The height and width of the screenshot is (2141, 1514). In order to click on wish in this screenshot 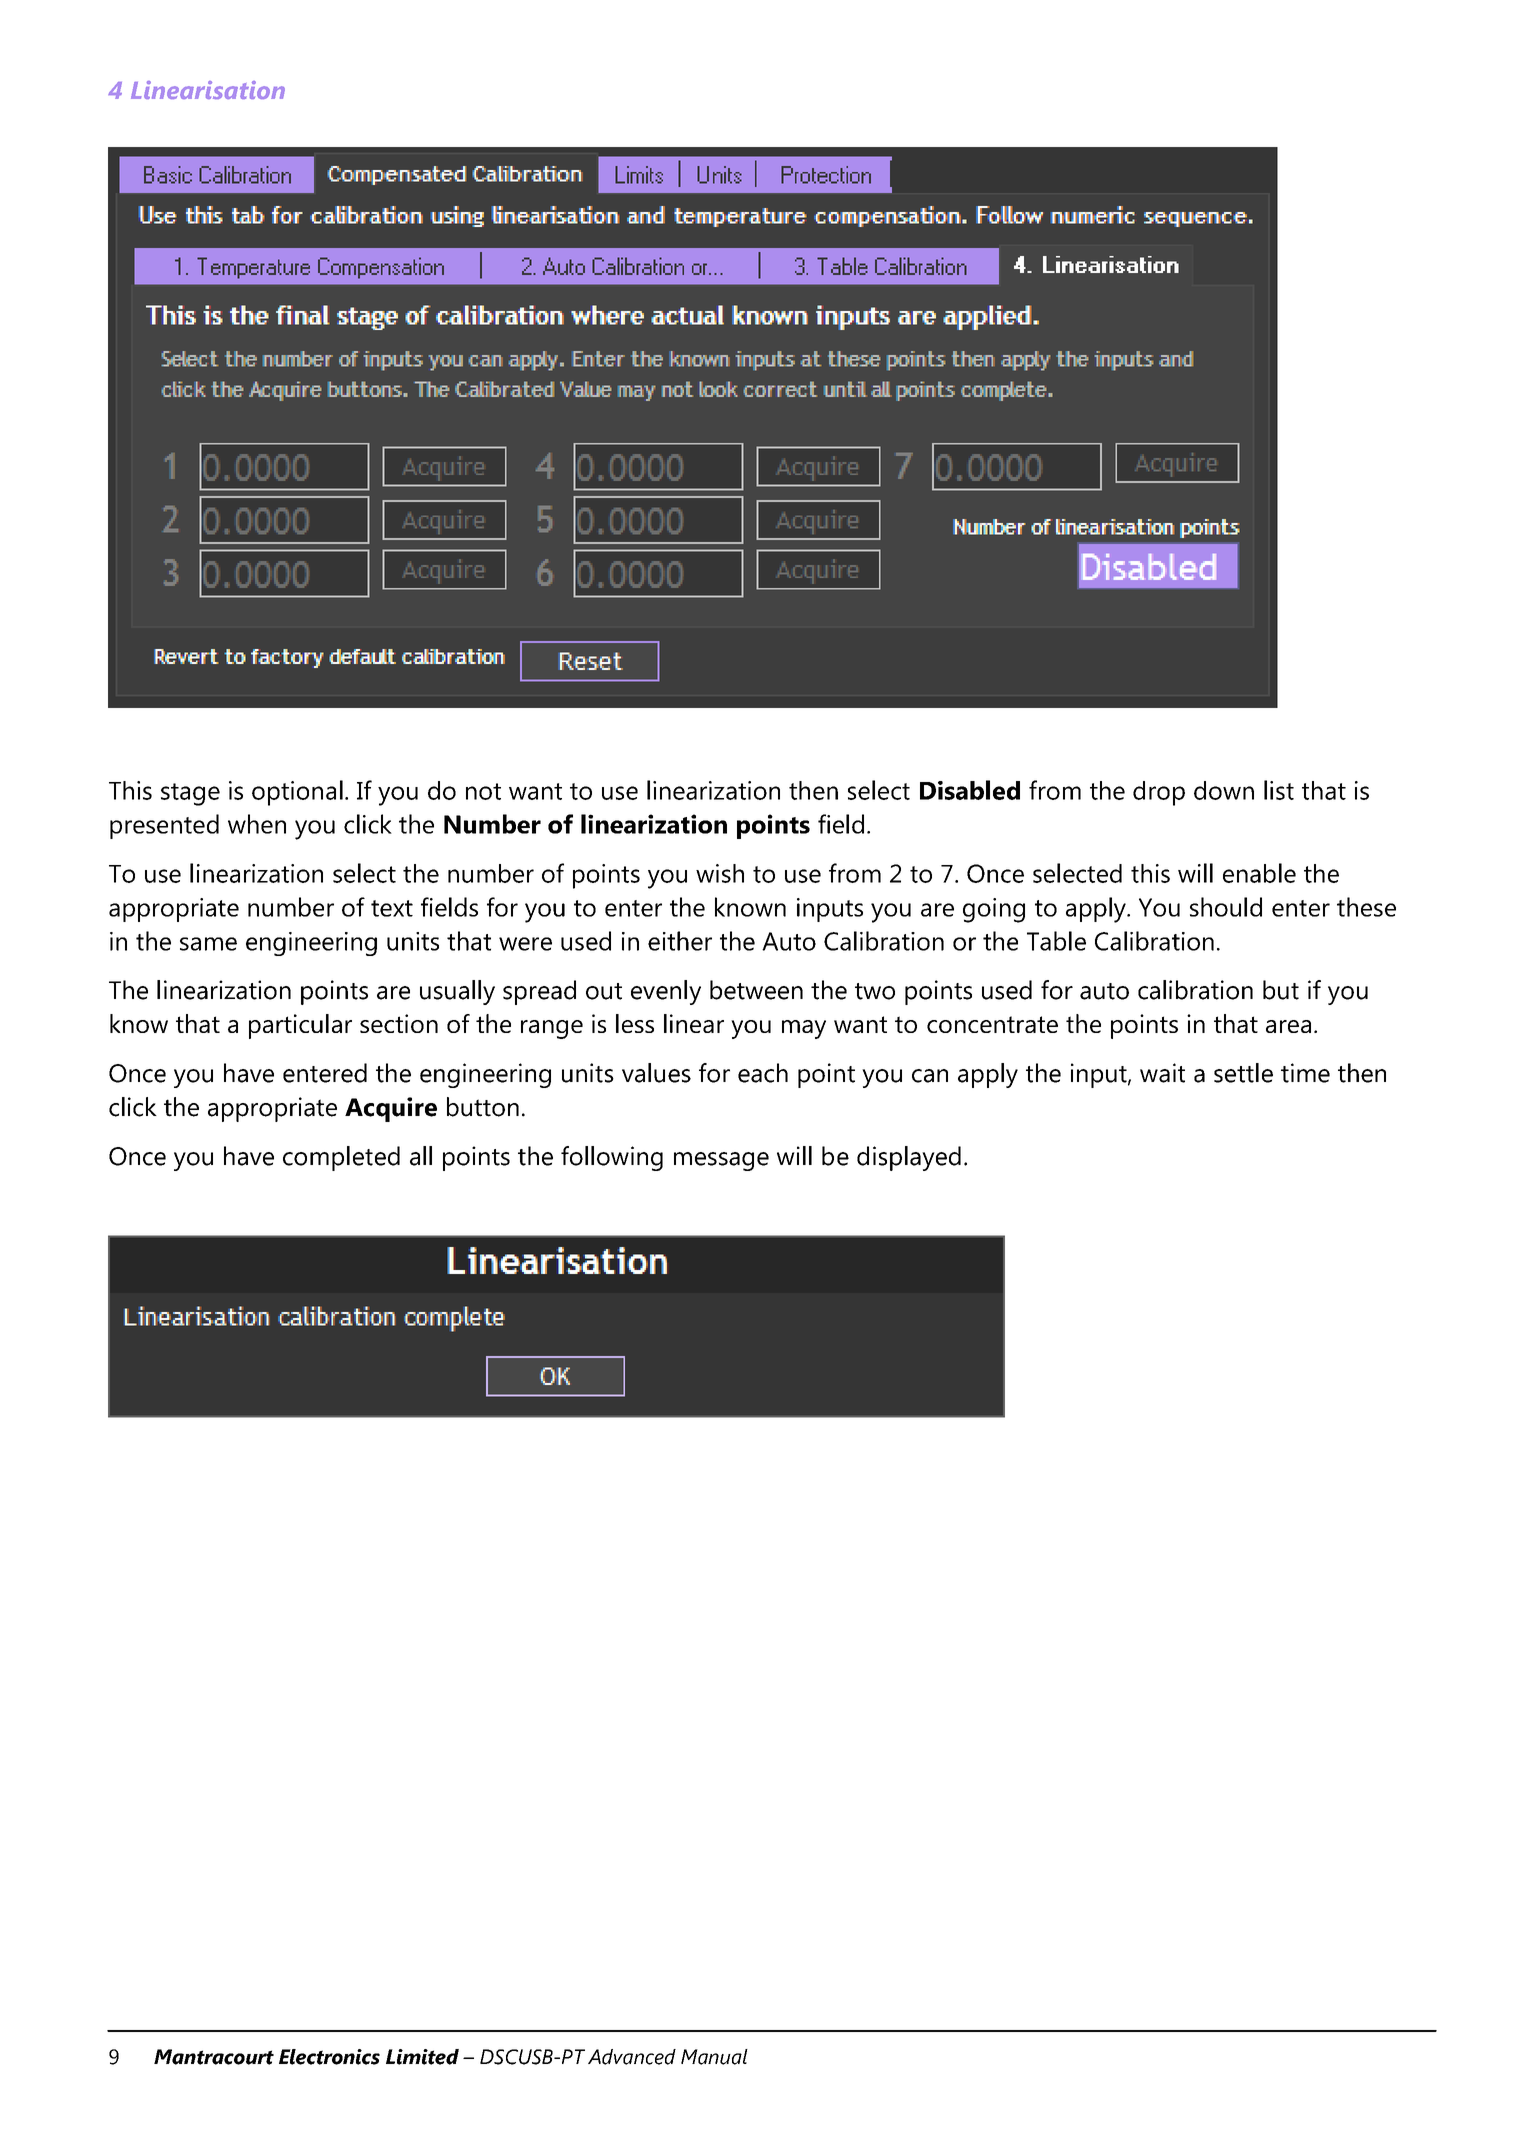, I will do `click(720, 873)`.
